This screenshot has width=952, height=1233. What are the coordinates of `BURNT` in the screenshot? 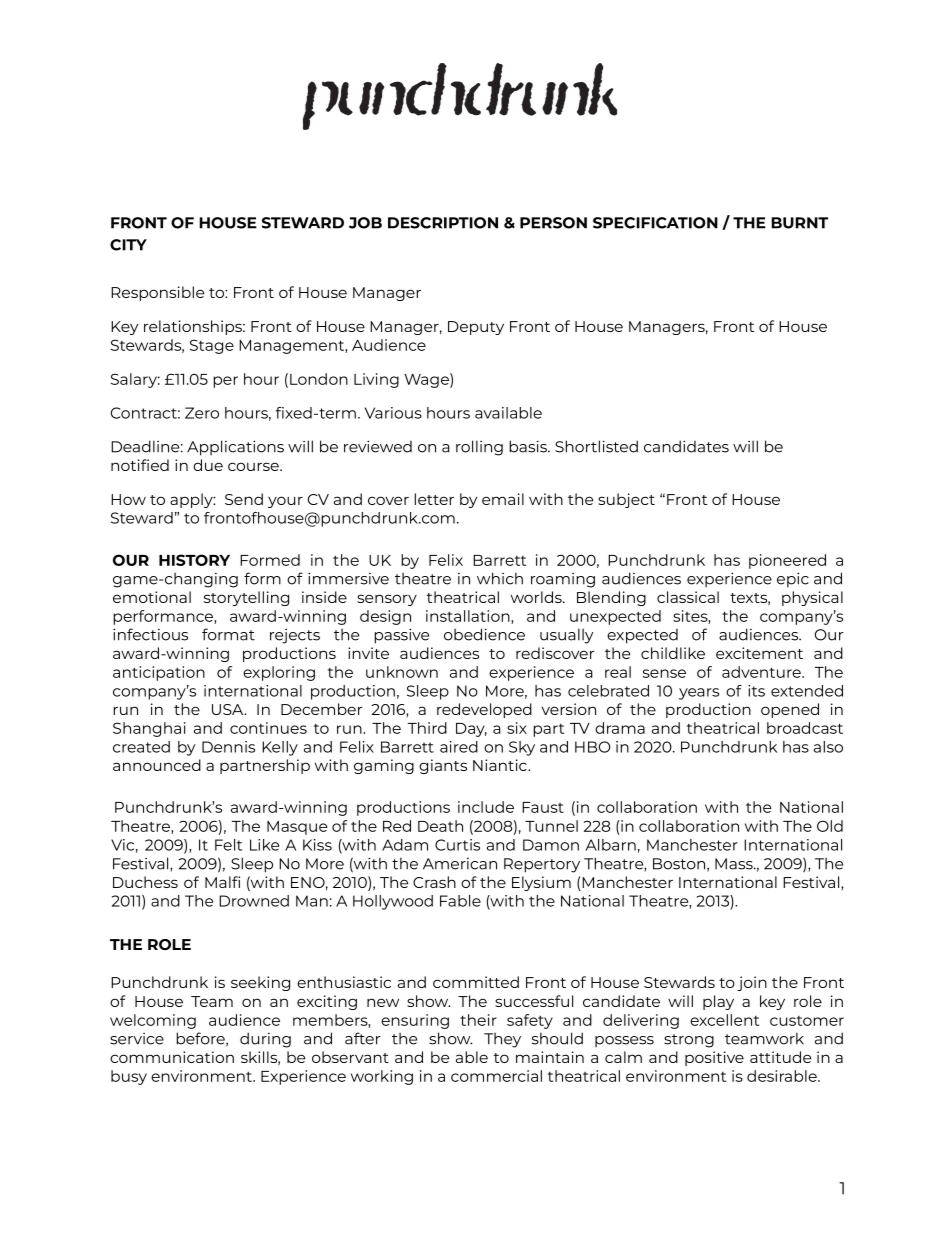 It's located at (799, 223).
